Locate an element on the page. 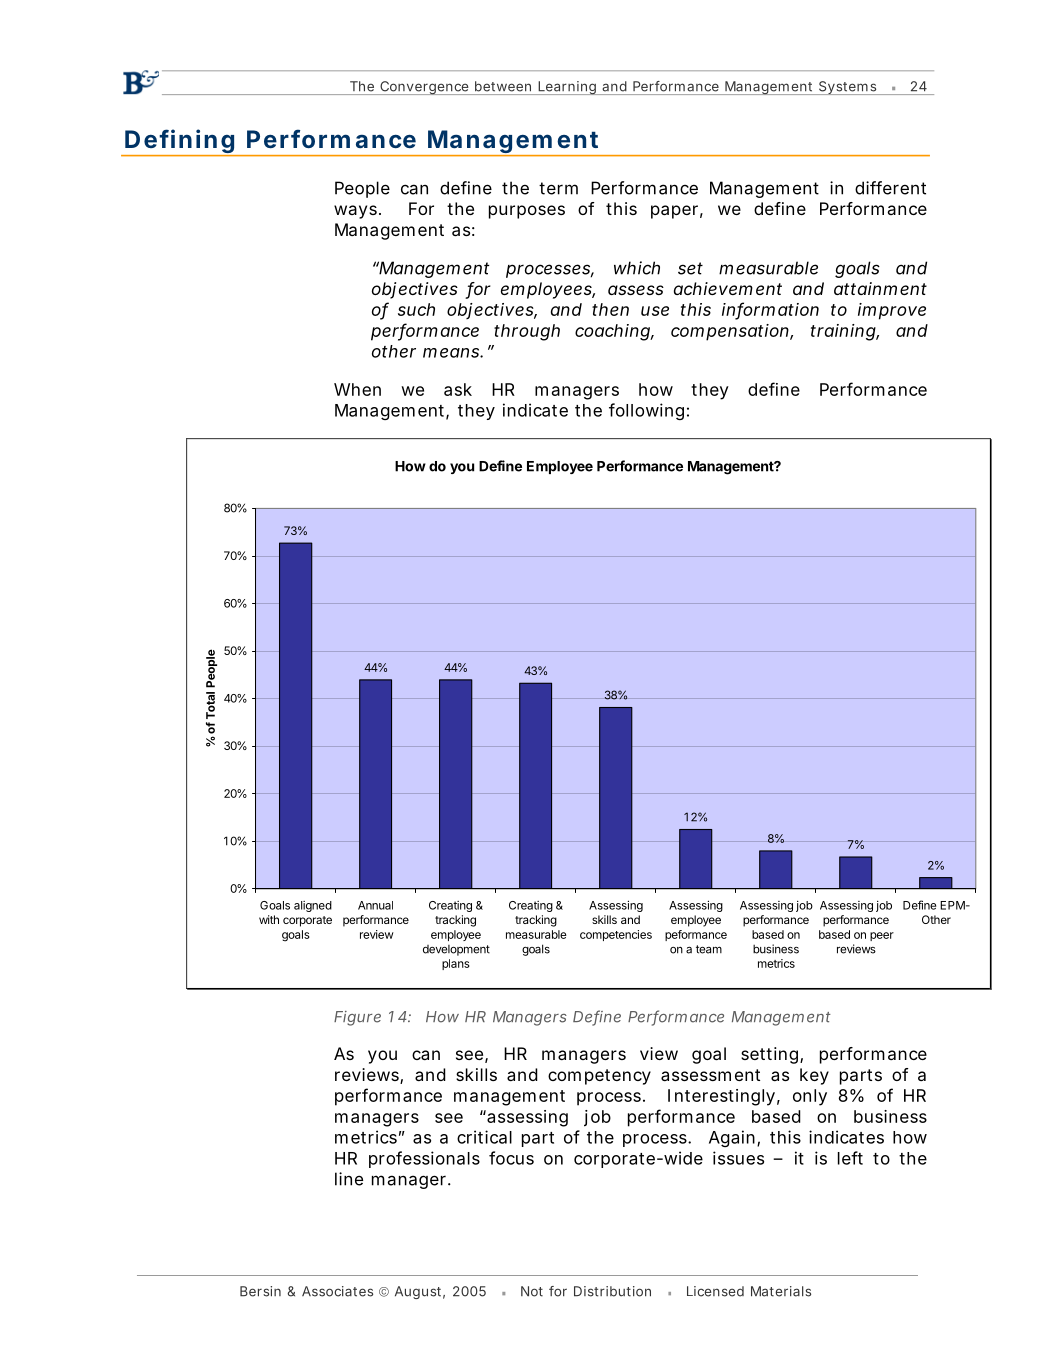  Associates is located at coordinates (337, 1291).
